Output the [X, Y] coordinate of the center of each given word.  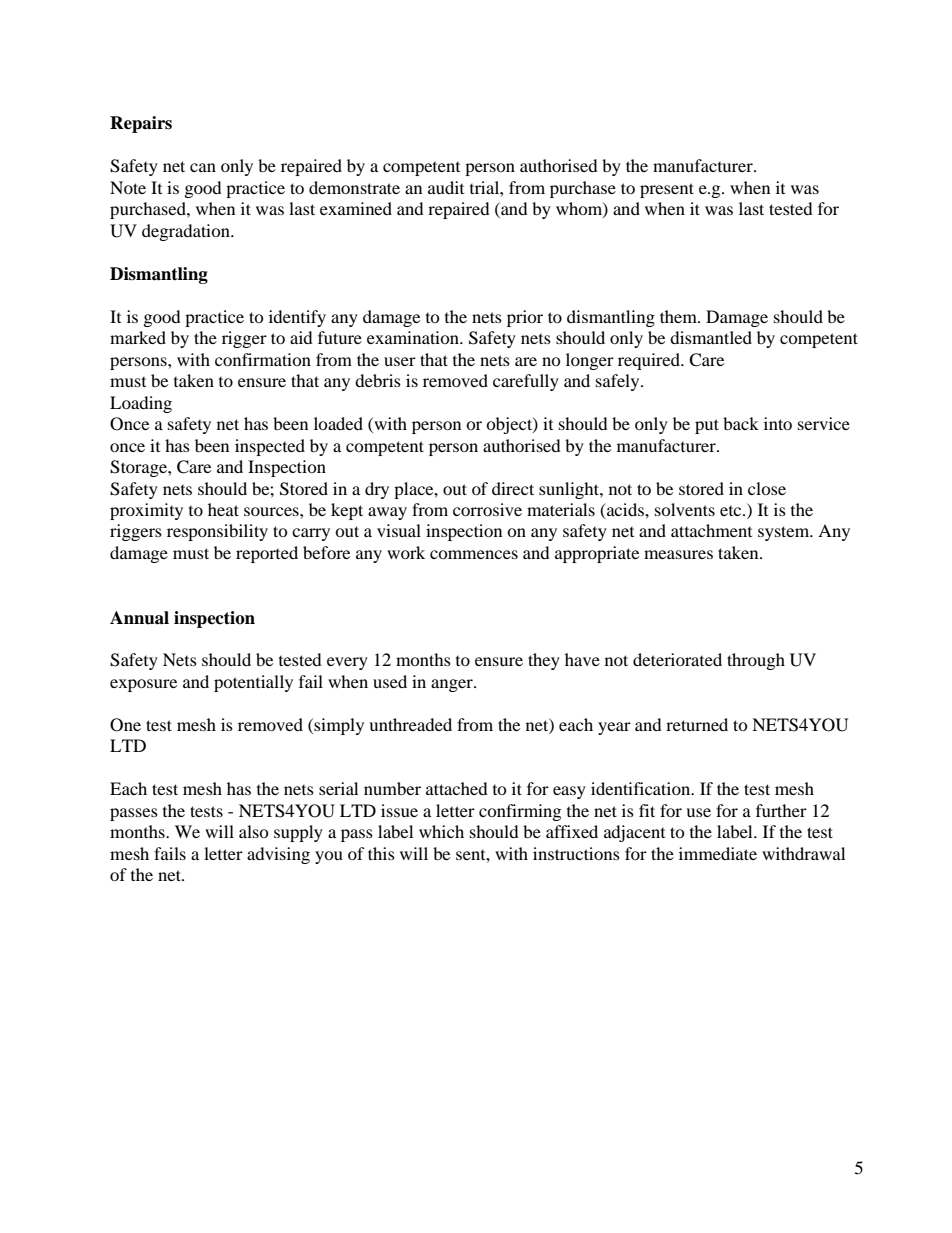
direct [513, 488]
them [679, 316]
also [254, 831]
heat [223, 509]
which [441, 831]
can [203, 167]
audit [446, 187]
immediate [718, 853]
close [767, 488]
